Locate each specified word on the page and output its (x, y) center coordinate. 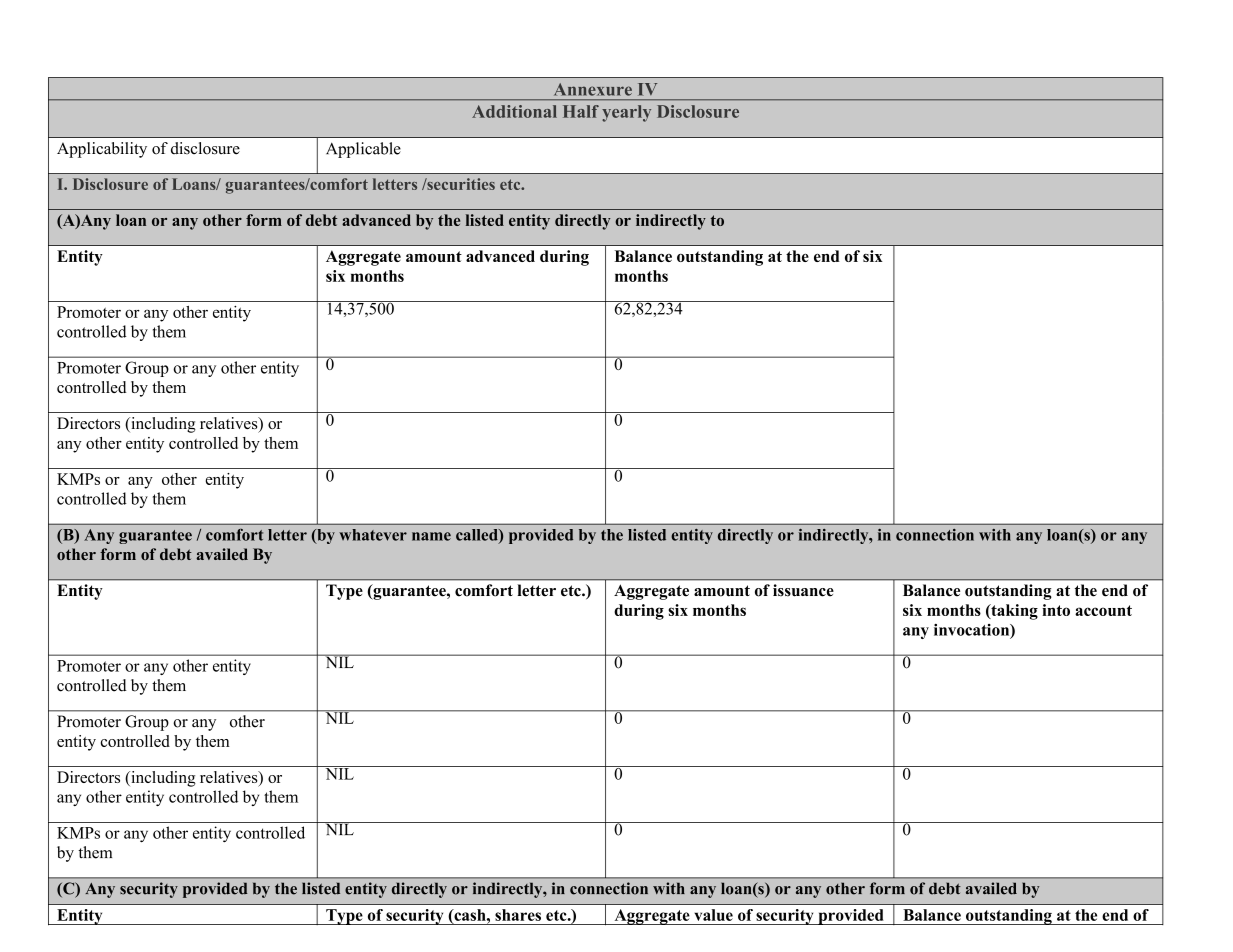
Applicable (363, 150)
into (1056, 610)
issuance (803, 590)
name (431, 536)
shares (518, 915)
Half (581, 111)
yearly (626, 113)
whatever (373, 535)
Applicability (102, 150)
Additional (514, 111)
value (713, 915)
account (1103, 610)
